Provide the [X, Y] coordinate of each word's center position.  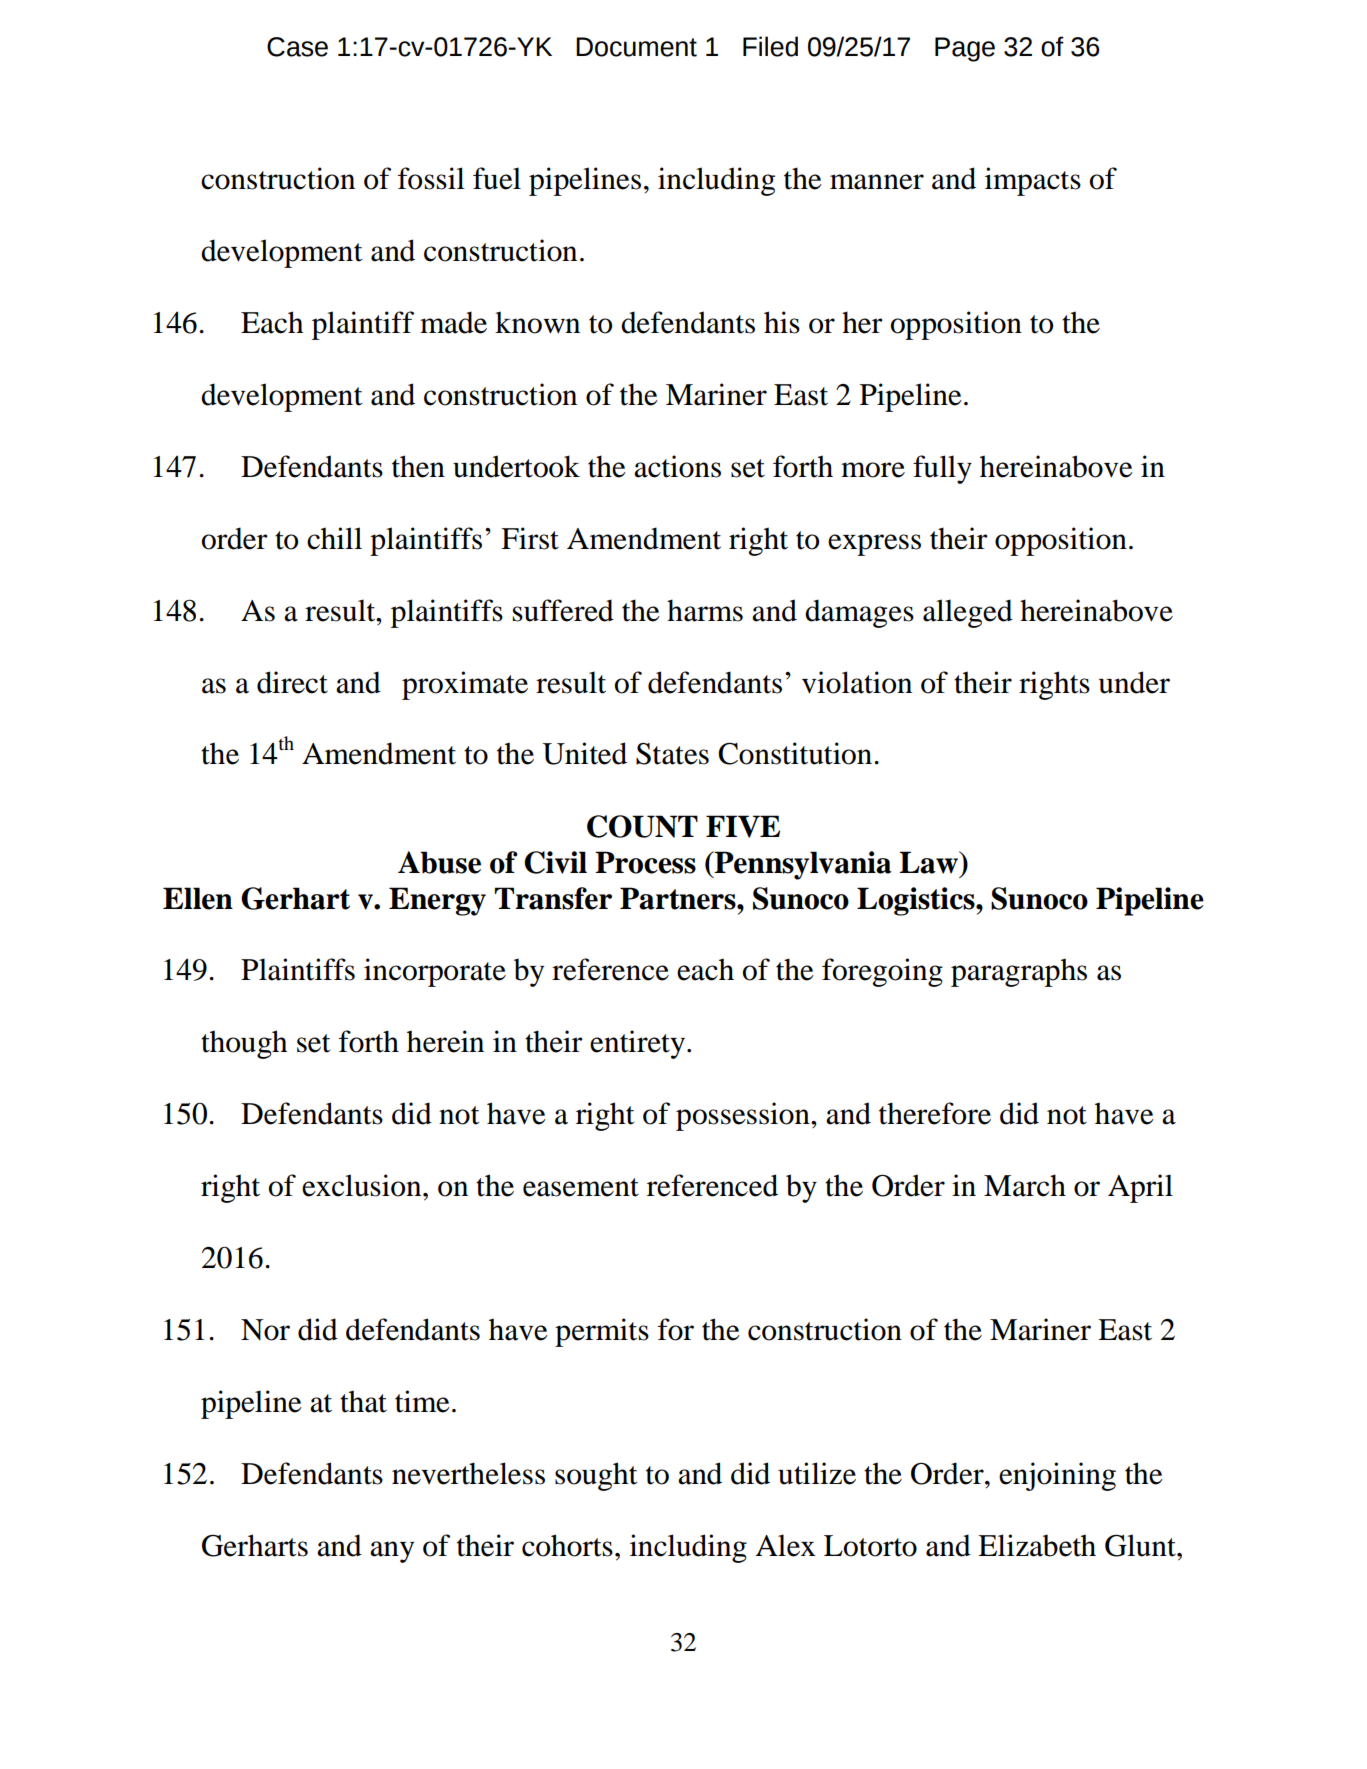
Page [965, 49]
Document [636, 47]
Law [930, 862]
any [392, 1552]
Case [297, 47]
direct [292, 682]
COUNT [642, 826]
